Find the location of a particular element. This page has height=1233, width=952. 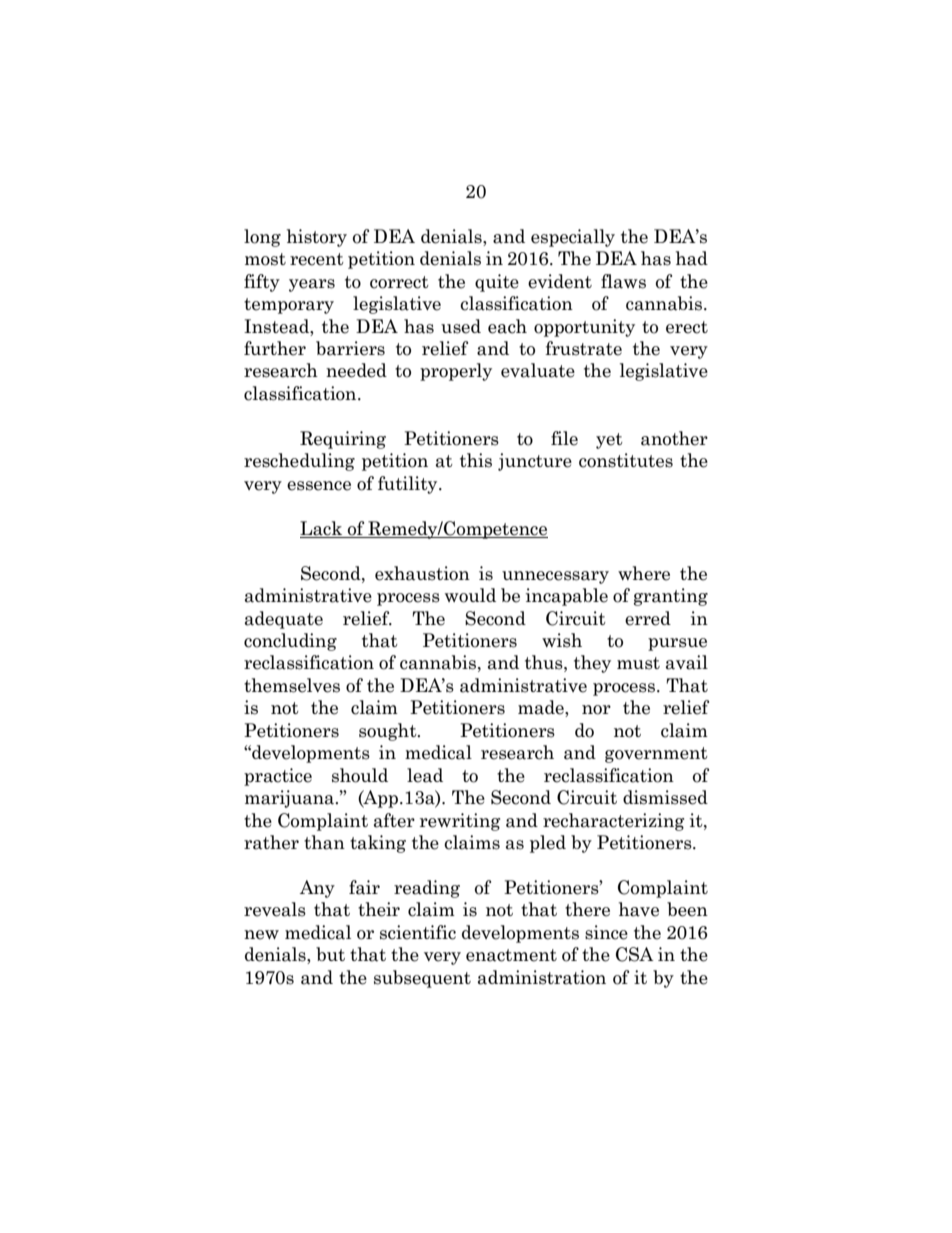

recent is located at coordinates (317, 259).
